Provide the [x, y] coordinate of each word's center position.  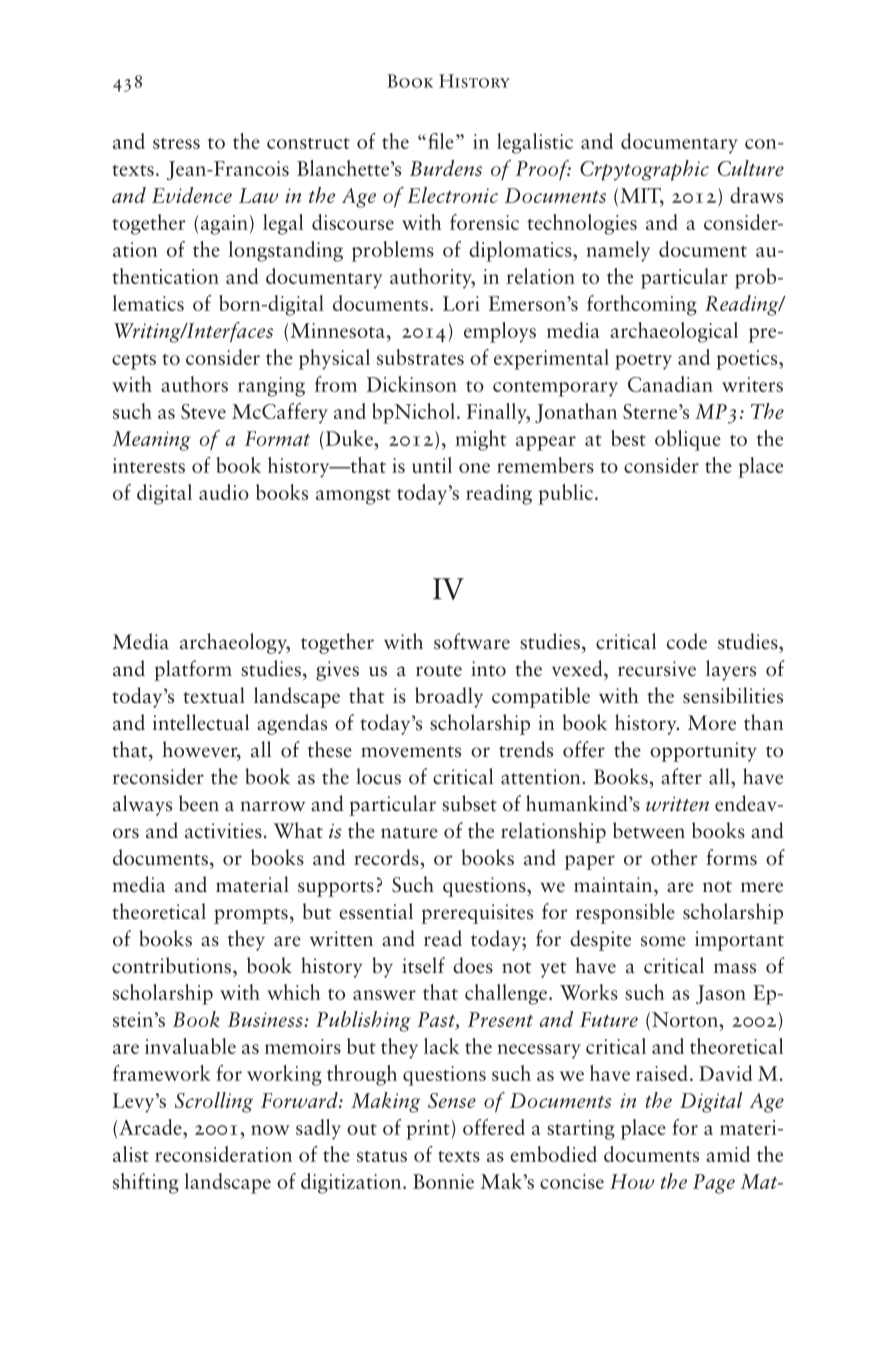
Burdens [446, 168]
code [687, 641]
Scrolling [214, 1102]
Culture [751, 168]
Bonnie [443, 1181]
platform [193, 670]
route [439, 671]
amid [728, 1154]
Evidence [192, 195]
